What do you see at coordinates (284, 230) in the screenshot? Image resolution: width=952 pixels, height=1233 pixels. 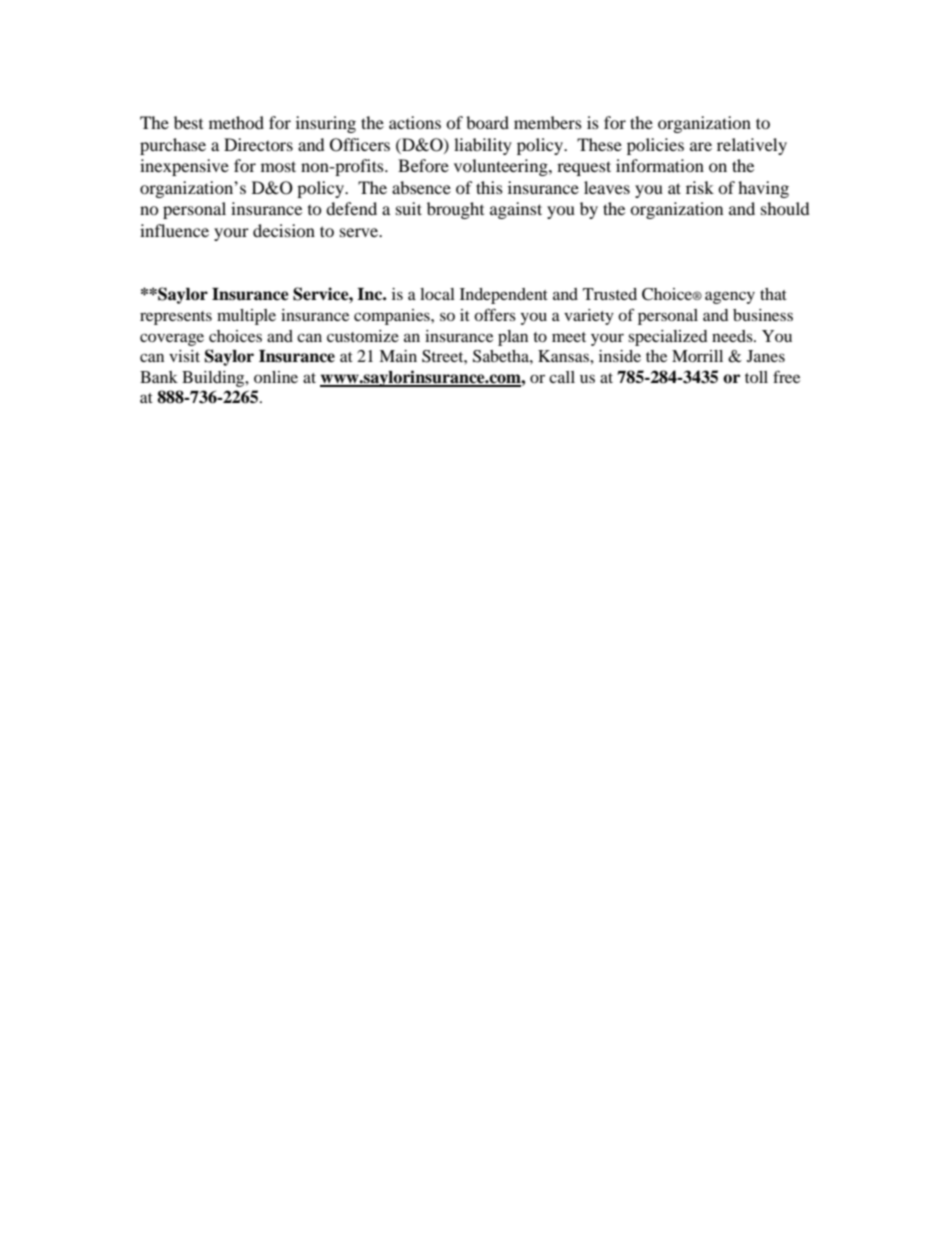 I see `decision` at bounding box center [284, 230].
